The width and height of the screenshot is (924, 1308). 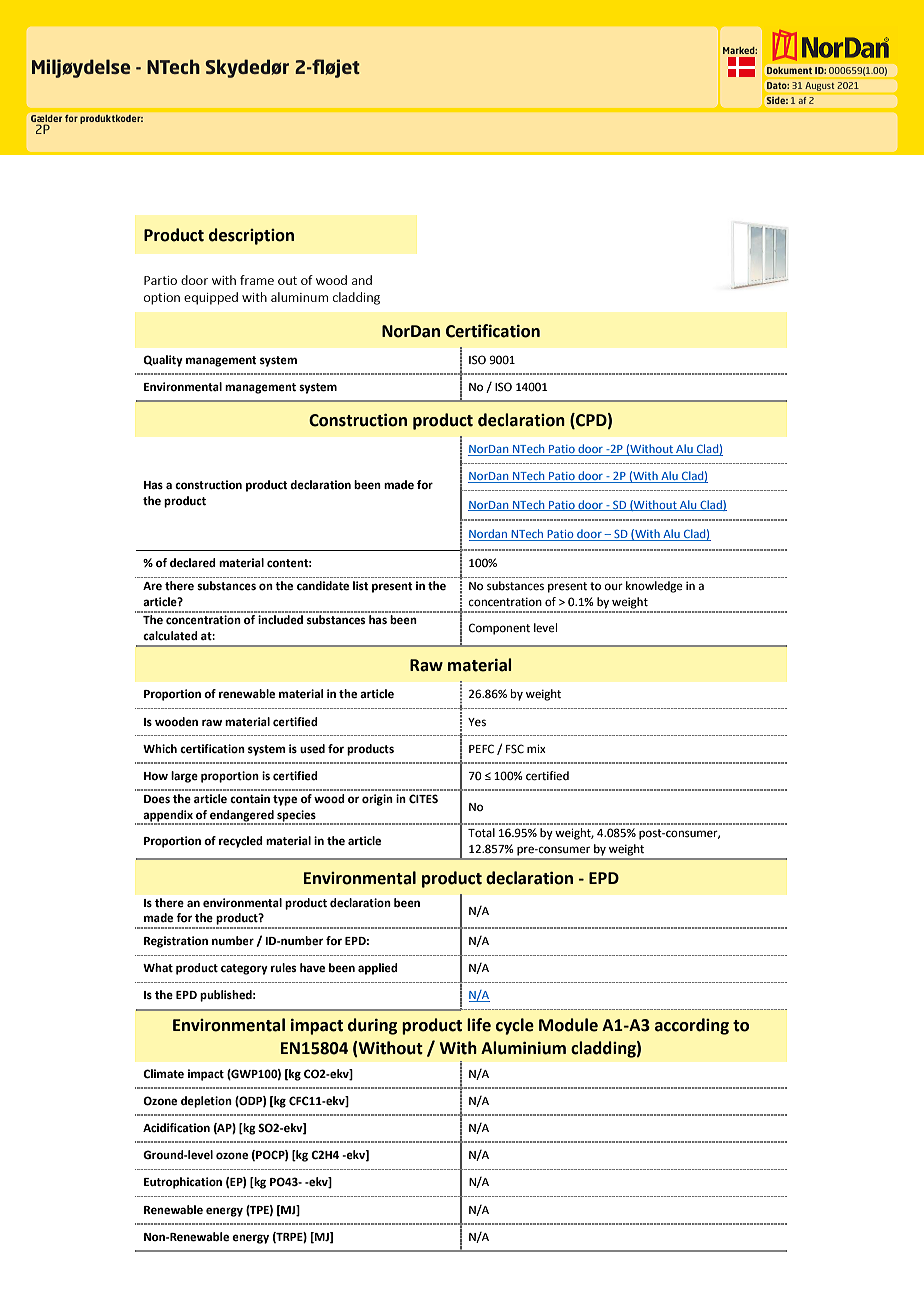 What do you see at coordinates (193, 563) in the screenshot?
I see `declared` at bounding box center [193, 563].
